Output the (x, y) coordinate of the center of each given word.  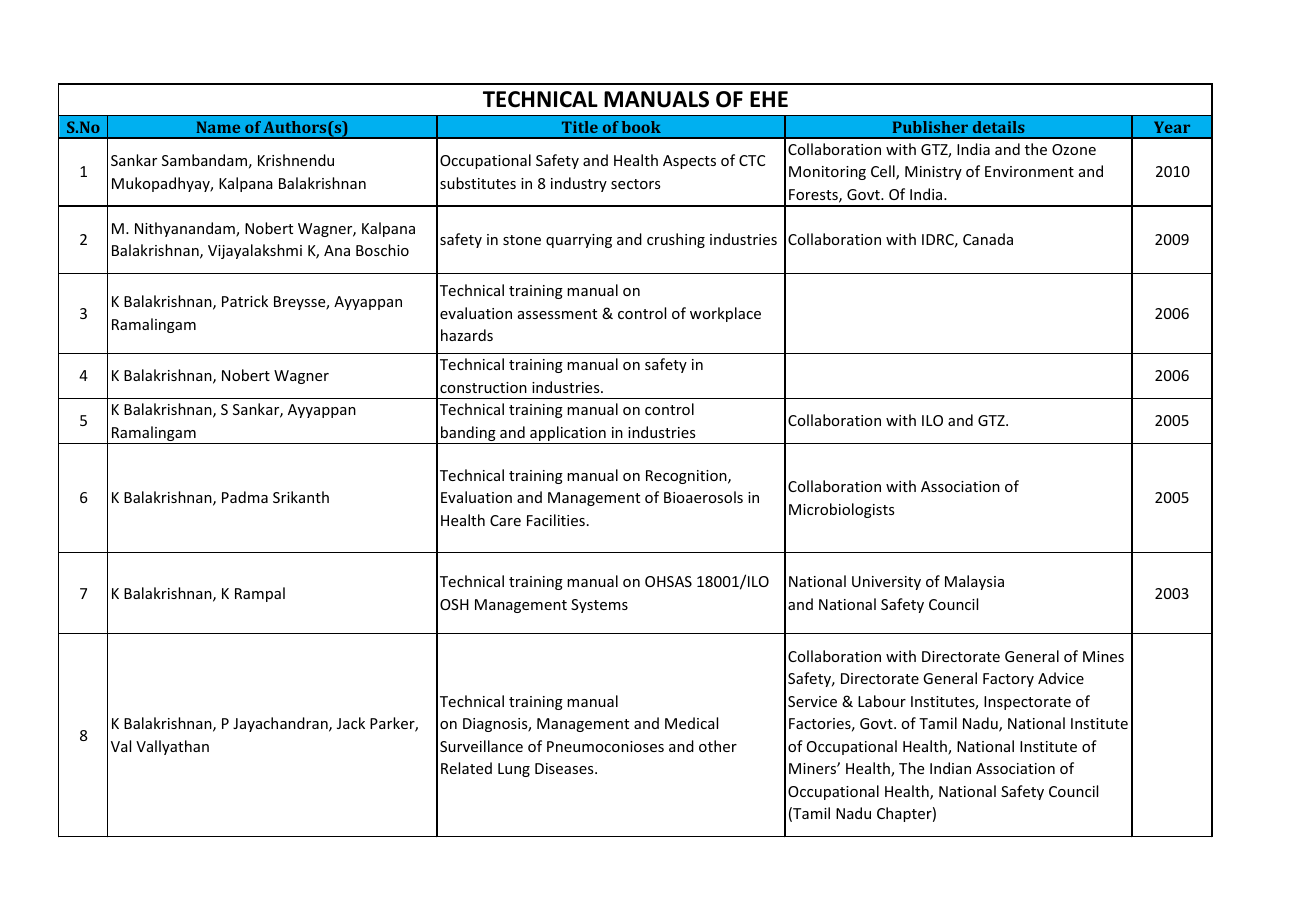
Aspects (689, 162)
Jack (351, 723)
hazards (467, 335)
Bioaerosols (703, 497)
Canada (988, 239)
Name (218, 127)
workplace (725, 314)
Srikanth (301, 497)
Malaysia (974, 582)
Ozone (1074, 149)
